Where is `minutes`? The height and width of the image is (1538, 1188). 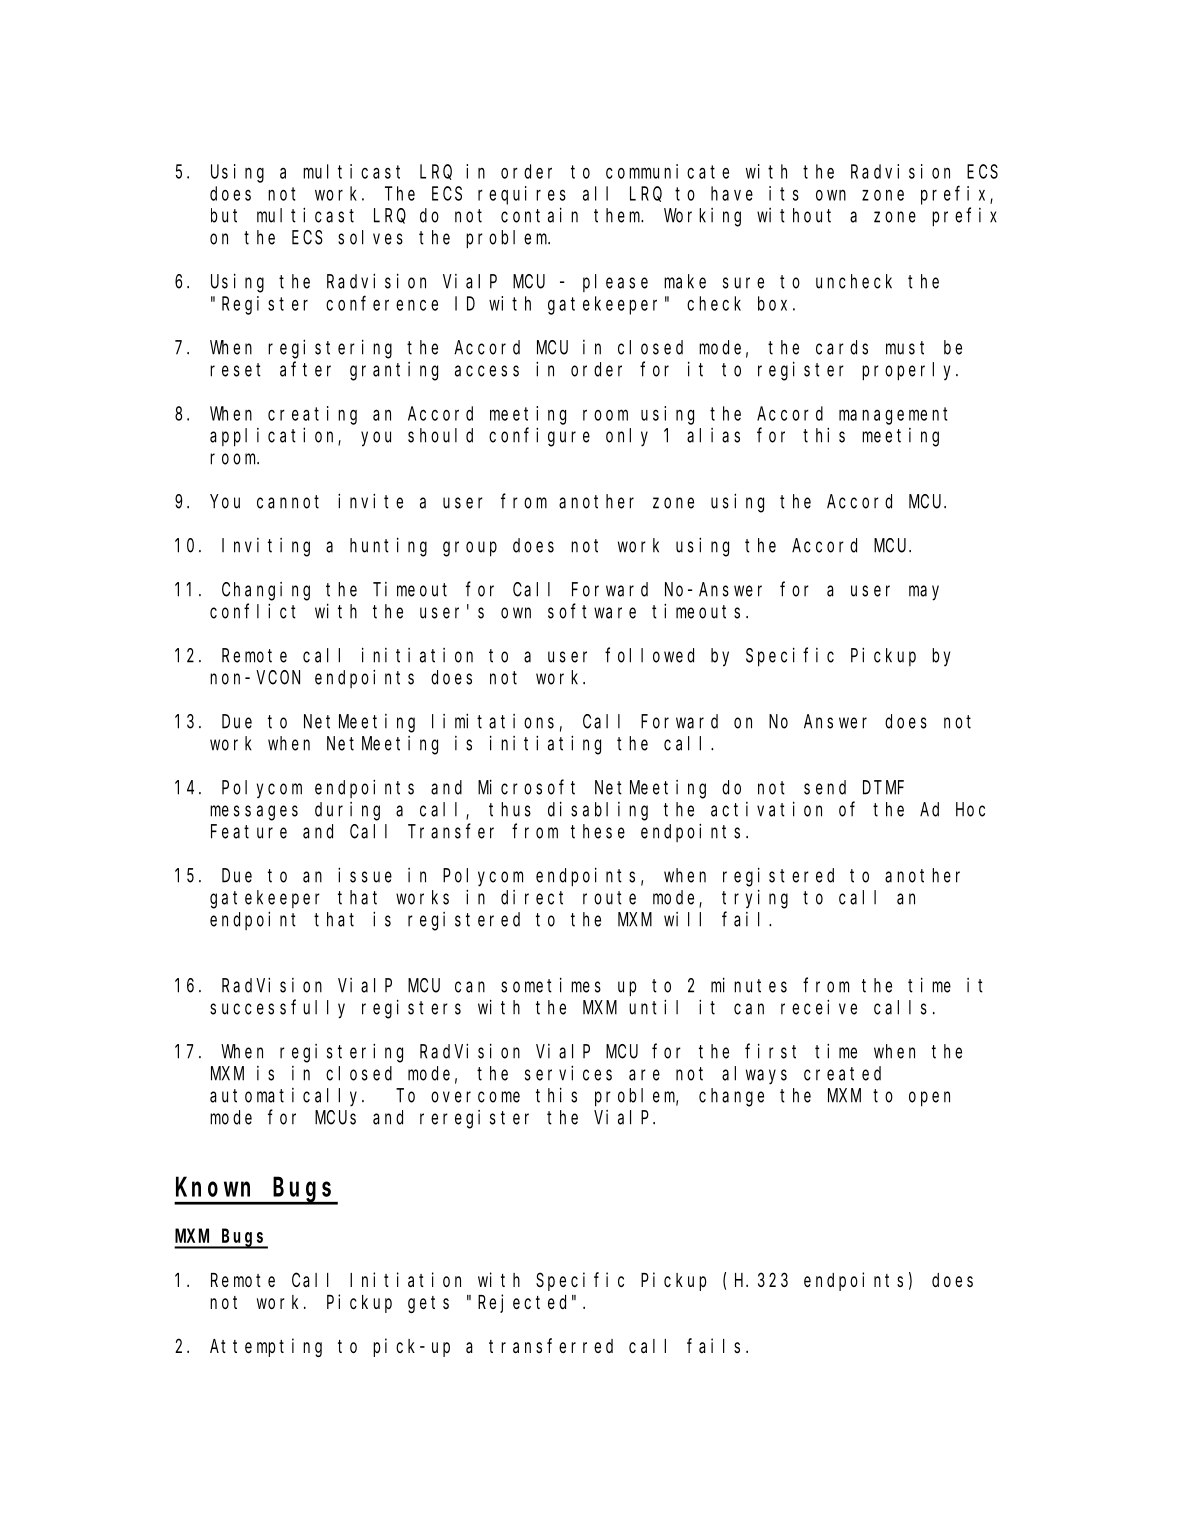 minutes is located at coordinates (749, 985).
